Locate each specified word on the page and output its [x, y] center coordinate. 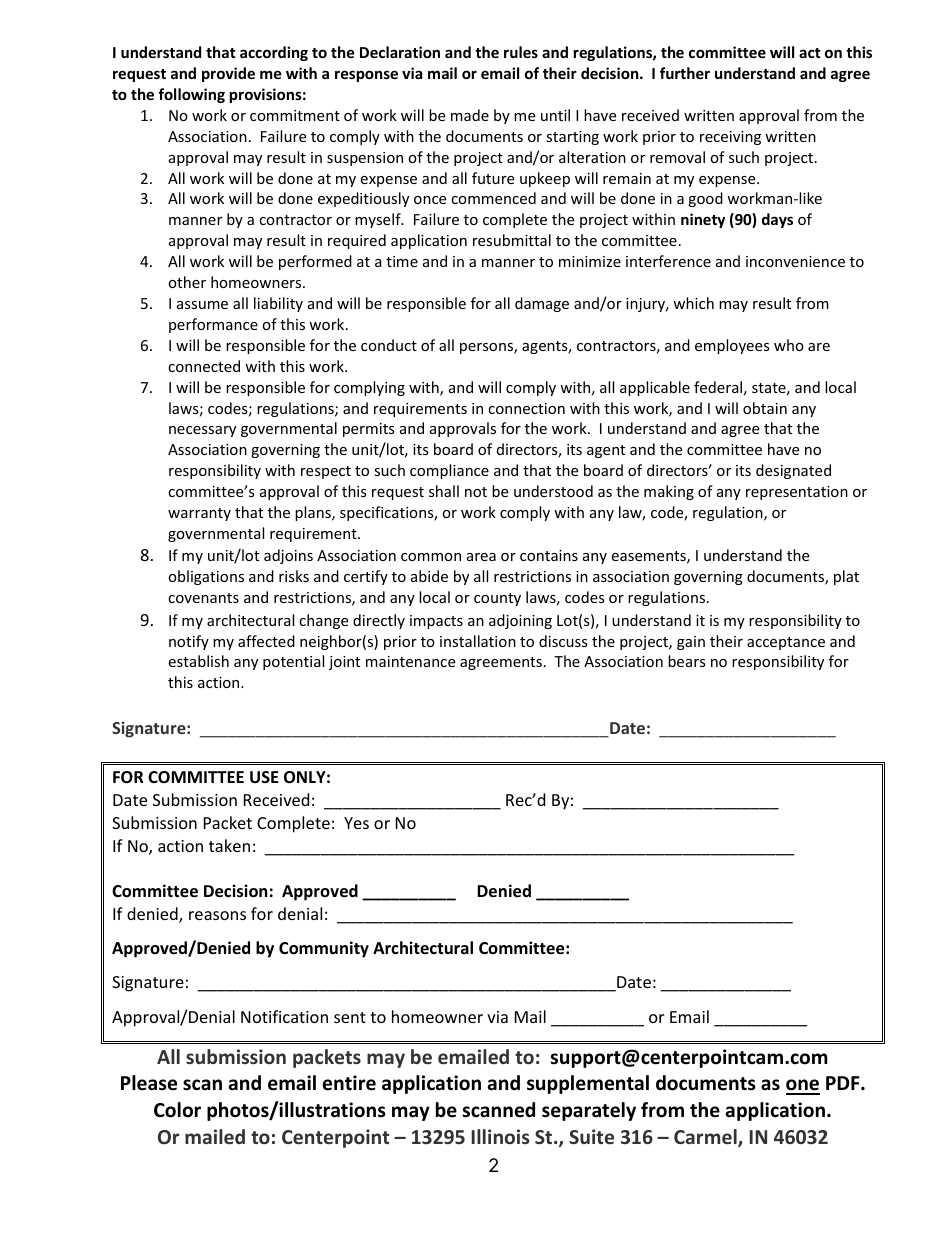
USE [264, 777]
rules [521, 52]
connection [526, 408]
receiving [730, 138]
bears [687, 661]
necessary [202, 431]
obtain [765, 408]
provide [228, 74]
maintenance [410, 661]
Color [177, 1110]
